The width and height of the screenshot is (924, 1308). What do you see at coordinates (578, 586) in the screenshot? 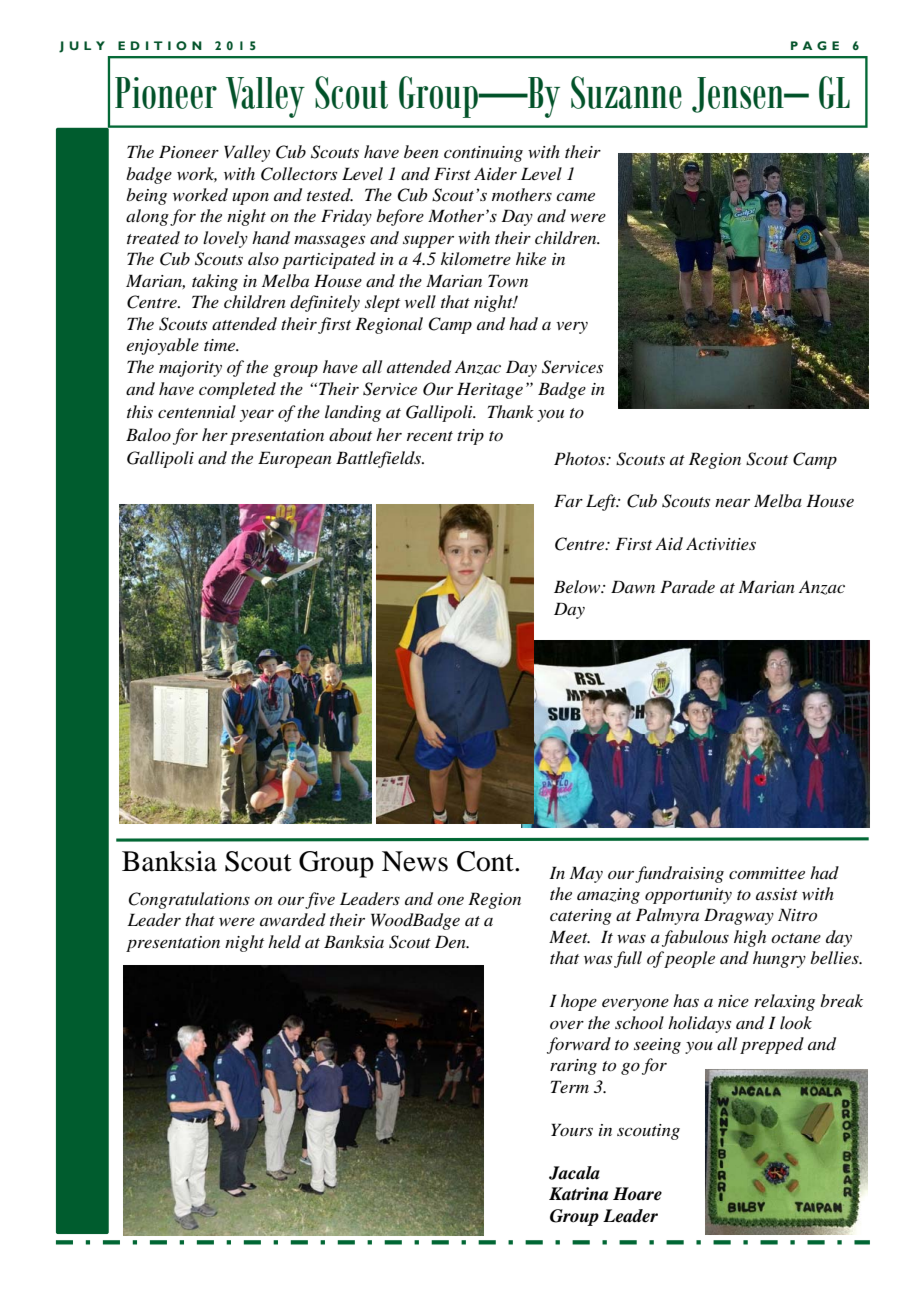
I see `Below` at bounding box center [578, 586].
